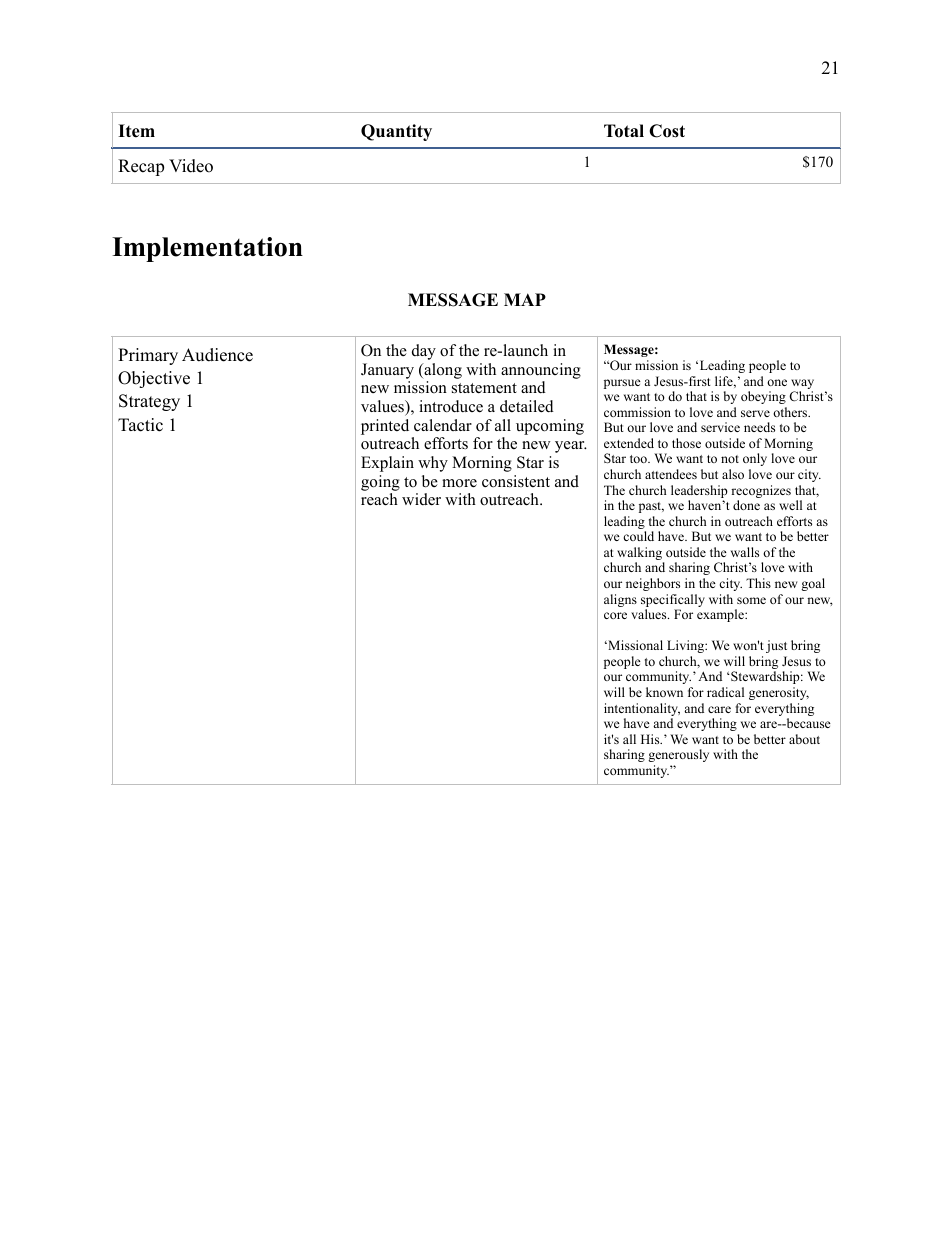  What do you see at coordinates (433, 464) in the image?
I see `why` at bounding box center [433, 464].
